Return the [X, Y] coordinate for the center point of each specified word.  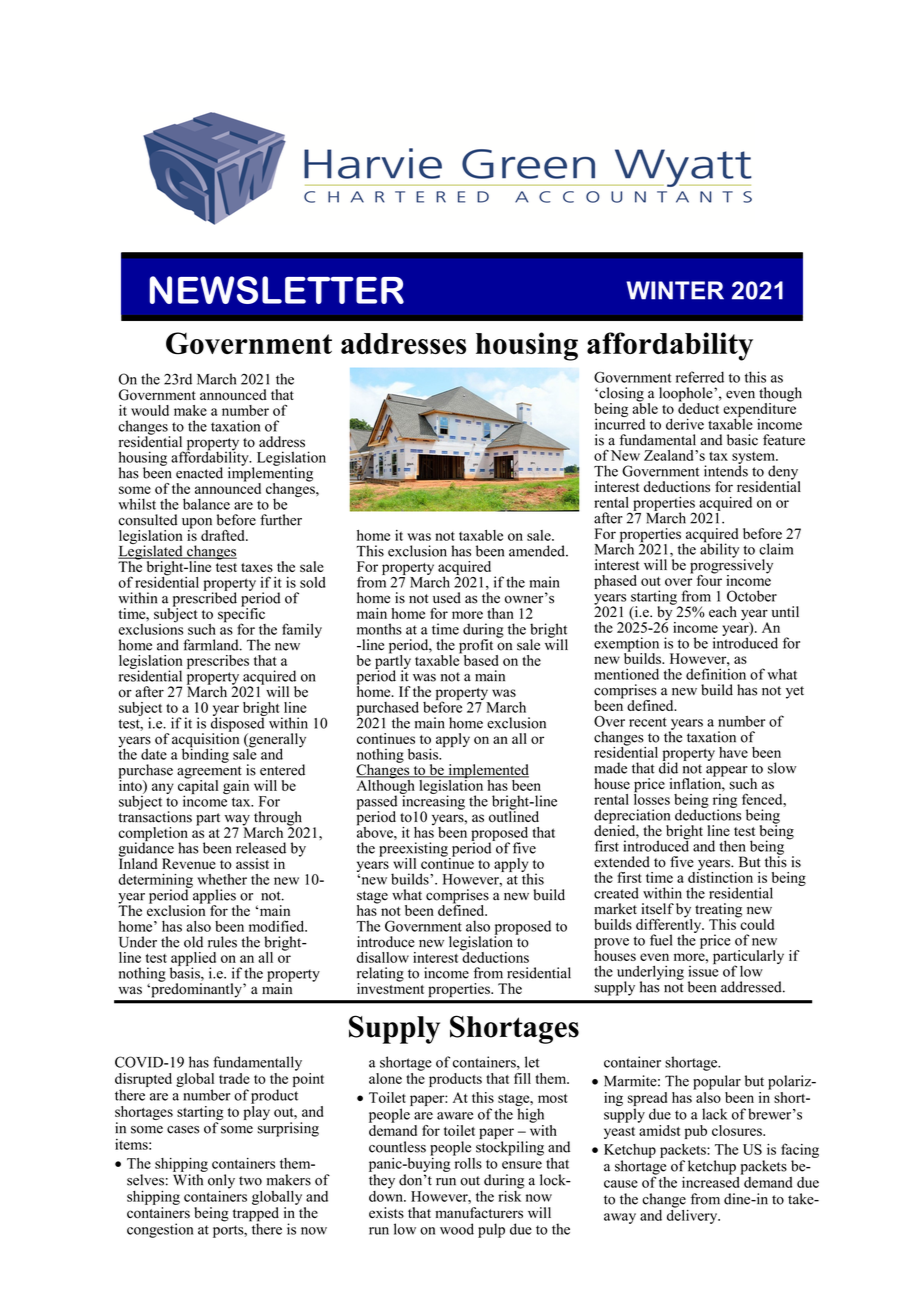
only [221, 1181]
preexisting [414, 850]
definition [716, 674]
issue [703, 970]
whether [222, 879]
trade [234, 1078]
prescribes [218, 662]
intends [726, 470]
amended [538, 551]
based [479, 659]
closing [620, 395]
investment [390, 987]
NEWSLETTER [277, 290]
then [732, 846]
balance [206, 504]
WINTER [675, 290]
